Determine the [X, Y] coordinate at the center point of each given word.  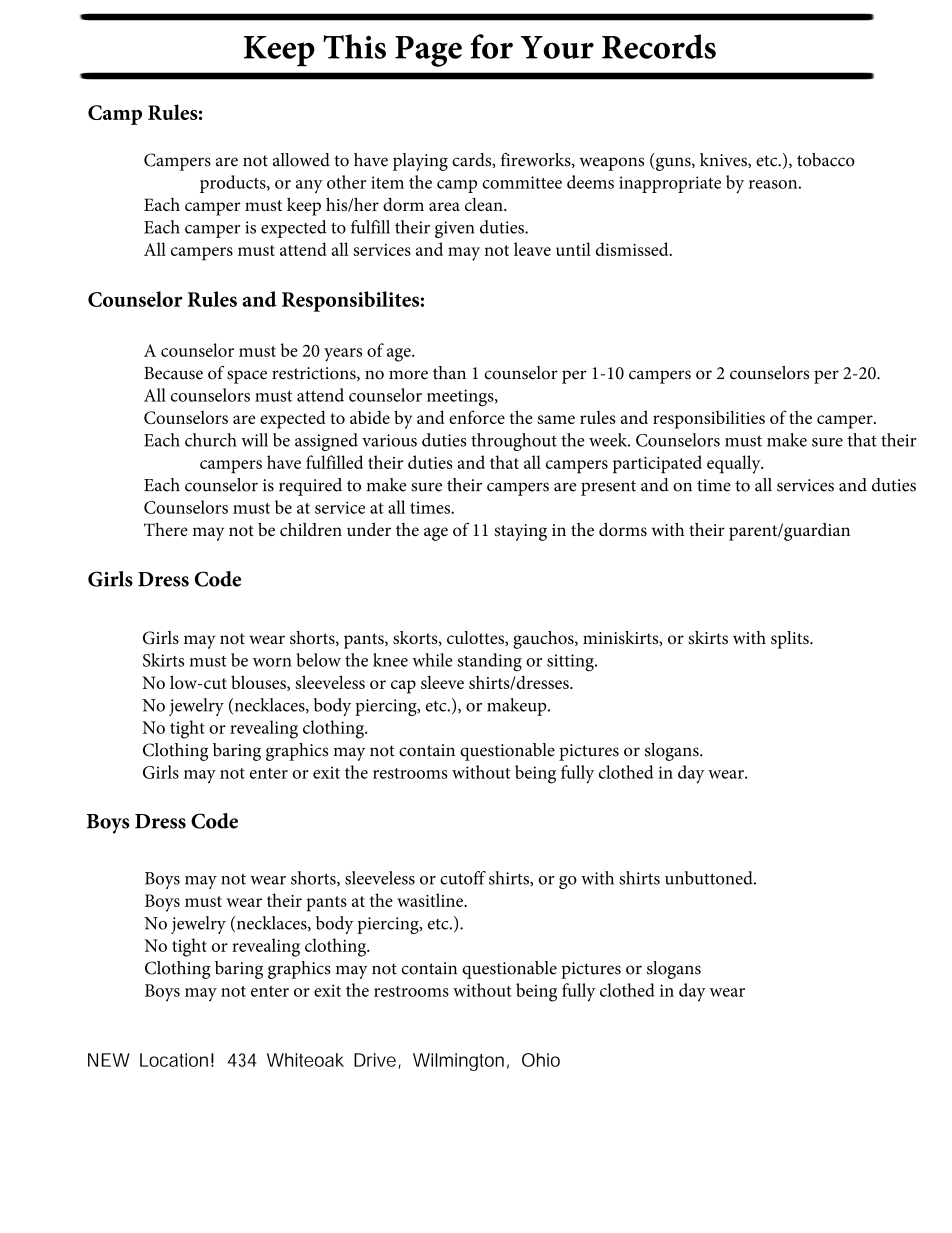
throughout [514, 442]
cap [403, 687]
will [254, 440]
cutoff [463, 878]
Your [557, 47]
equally [735, 464]
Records [659, 46]
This [354, 46]
